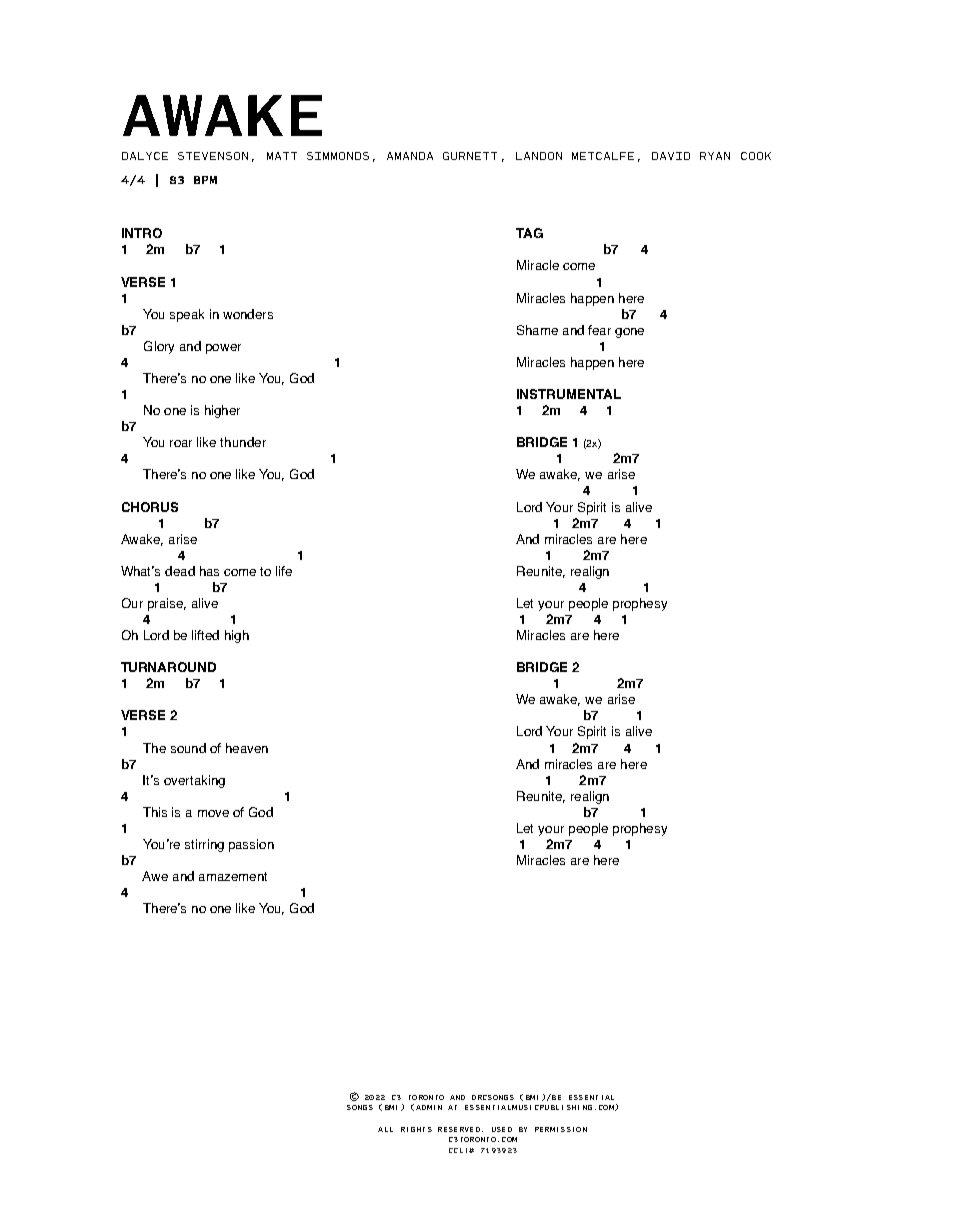 This screenshot has width=964, height=1232. What do you see at coordinates (205, 180) in the screenshot?
I see `BPM` at bounding box center [205, 180].
